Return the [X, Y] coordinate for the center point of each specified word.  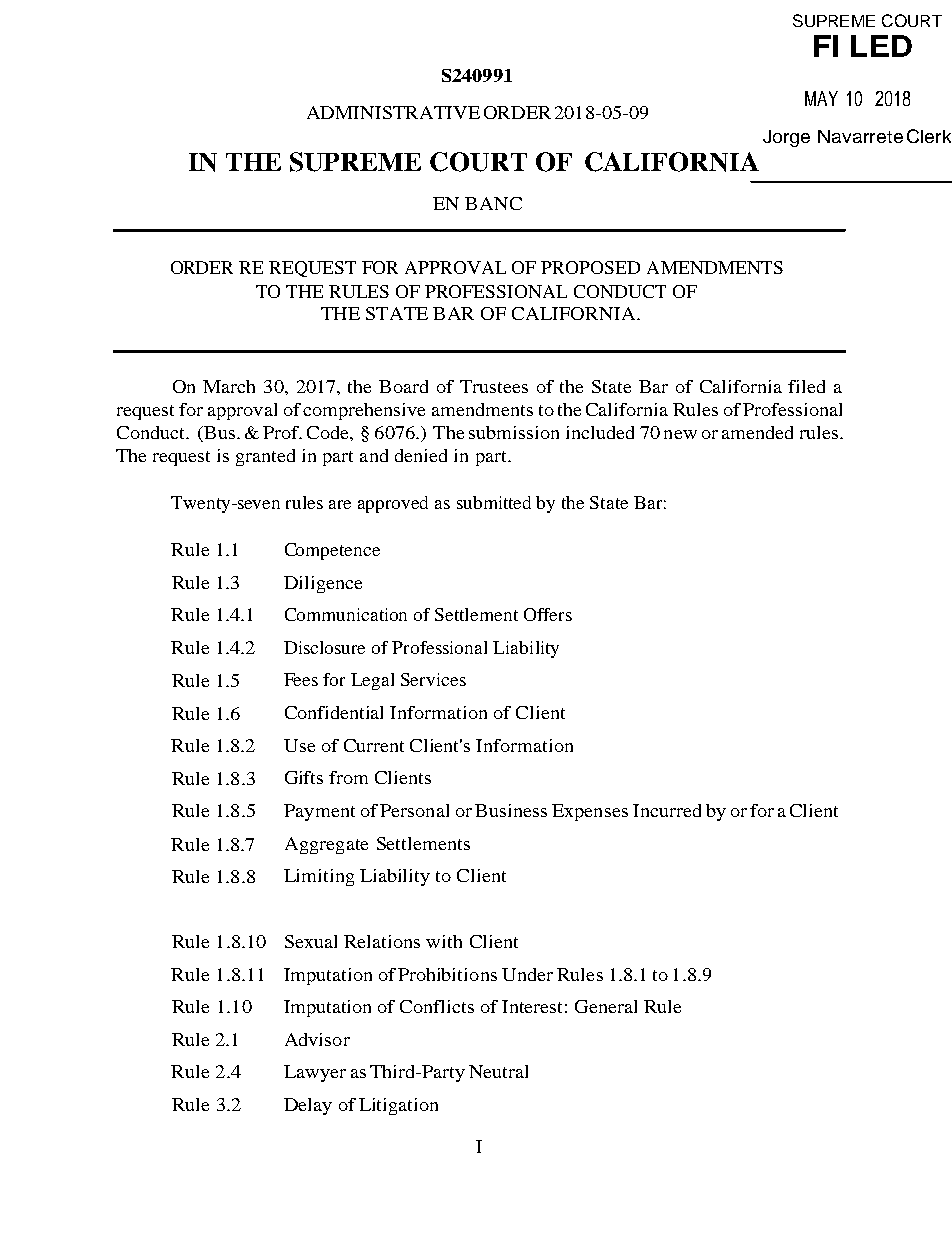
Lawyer [315, 1073]
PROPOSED [590, 267]
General [606, 1006]
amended [757, 432]
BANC [493, 203]
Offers [548, 614]
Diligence [323, 584]
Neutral [498, 1071]
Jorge [786, 138]
